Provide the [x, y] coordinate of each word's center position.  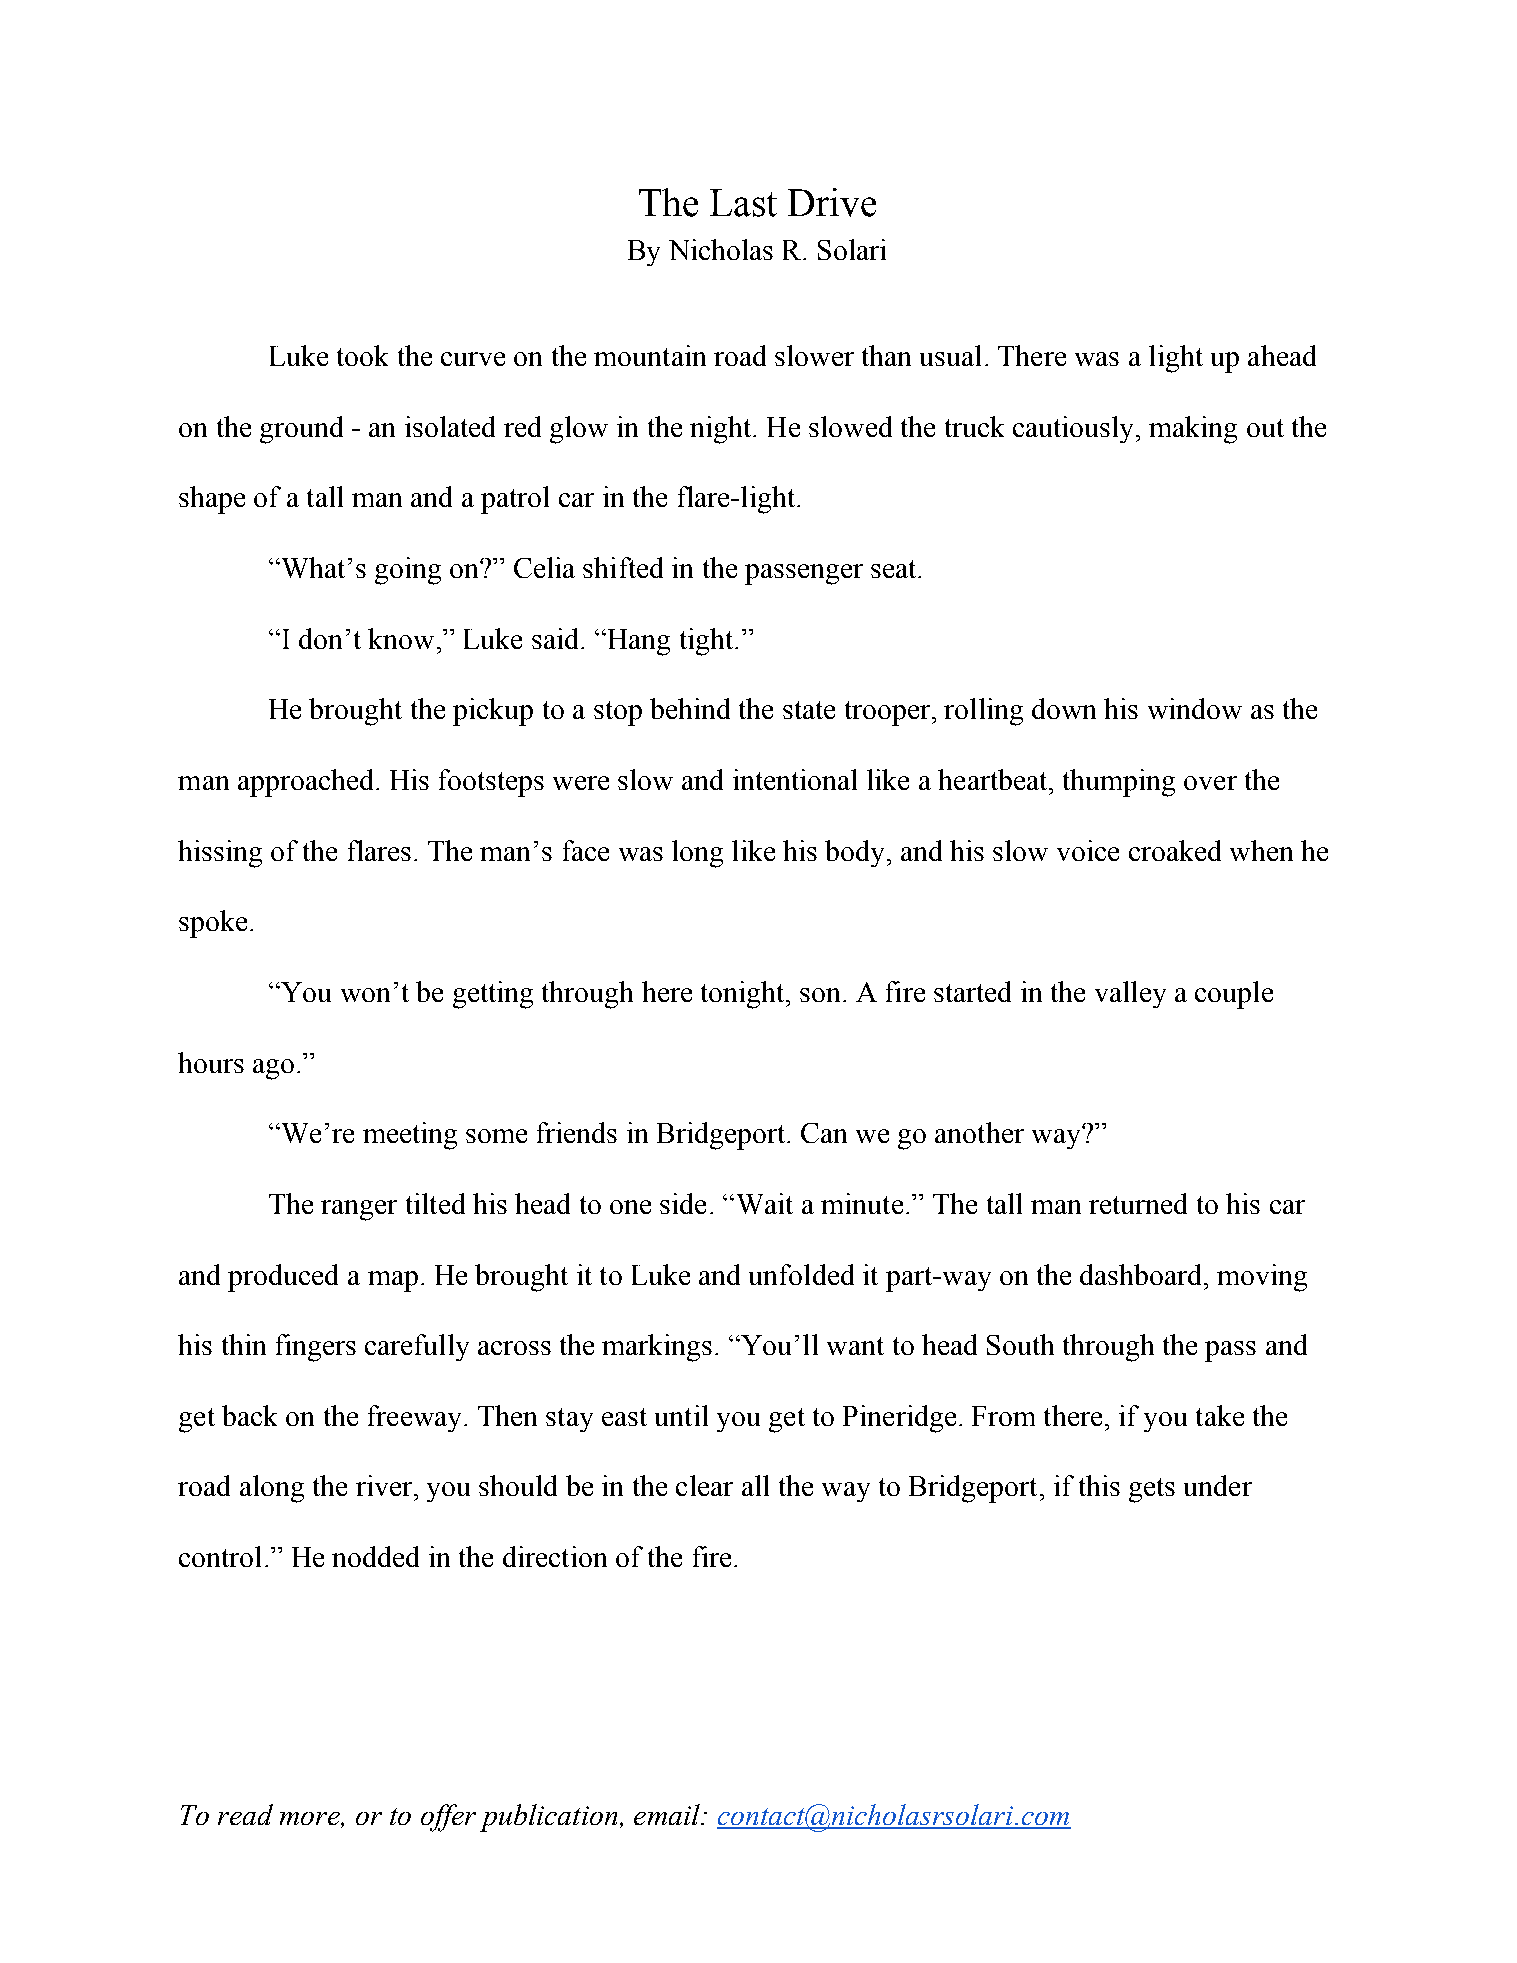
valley [1130, 994]
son [820, 995]
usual [950, 355]
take [1220, 1415]
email [668, 1814]
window [1195, 708]
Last [743, 203]
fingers [316, 1348]
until [681, 1415]
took [362, 355]
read [245, 1814]
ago [273, 1069]
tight [708, 642]
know [401, 638]
